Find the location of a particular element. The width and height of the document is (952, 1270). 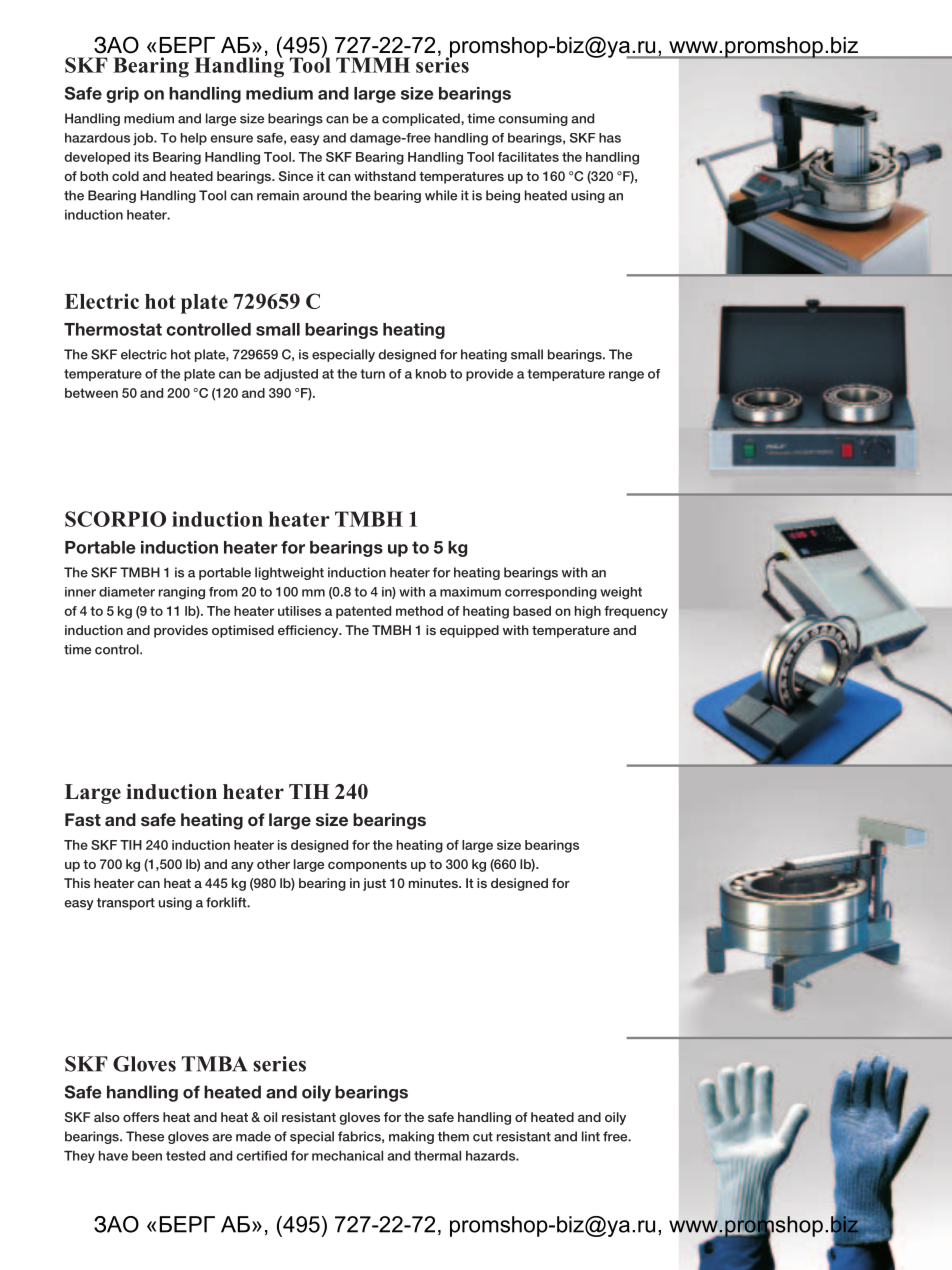

consuming is located at coordinates (533, 119).
